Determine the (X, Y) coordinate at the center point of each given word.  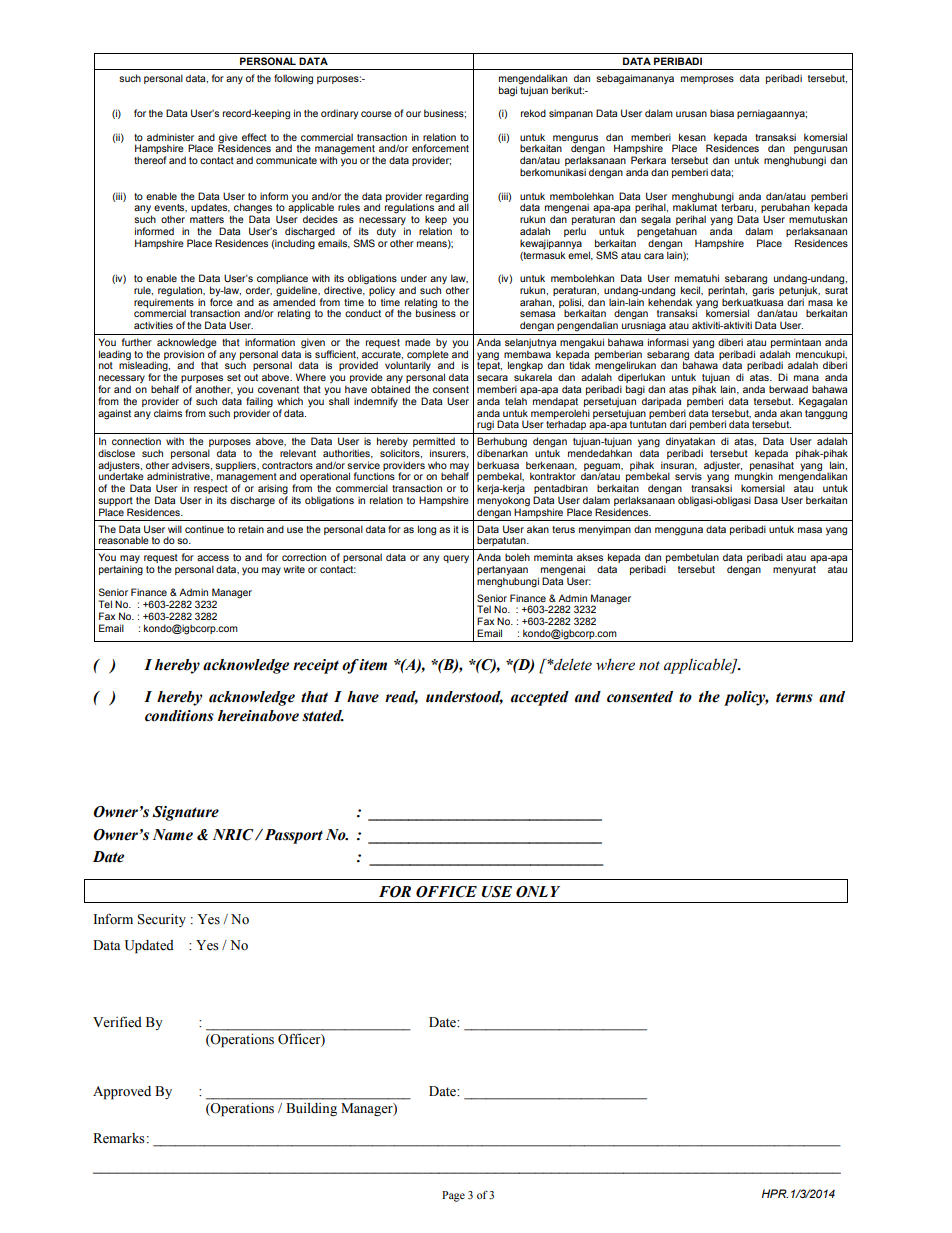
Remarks (119, 1138)
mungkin (754, 478)
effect (254, 137)
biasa (722, 113)
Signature (185, 813)
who (437, 465)
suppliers (236, 466)
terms (794, 697)
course (376, 114)
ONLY (538, 892)
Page (453, 1196)
